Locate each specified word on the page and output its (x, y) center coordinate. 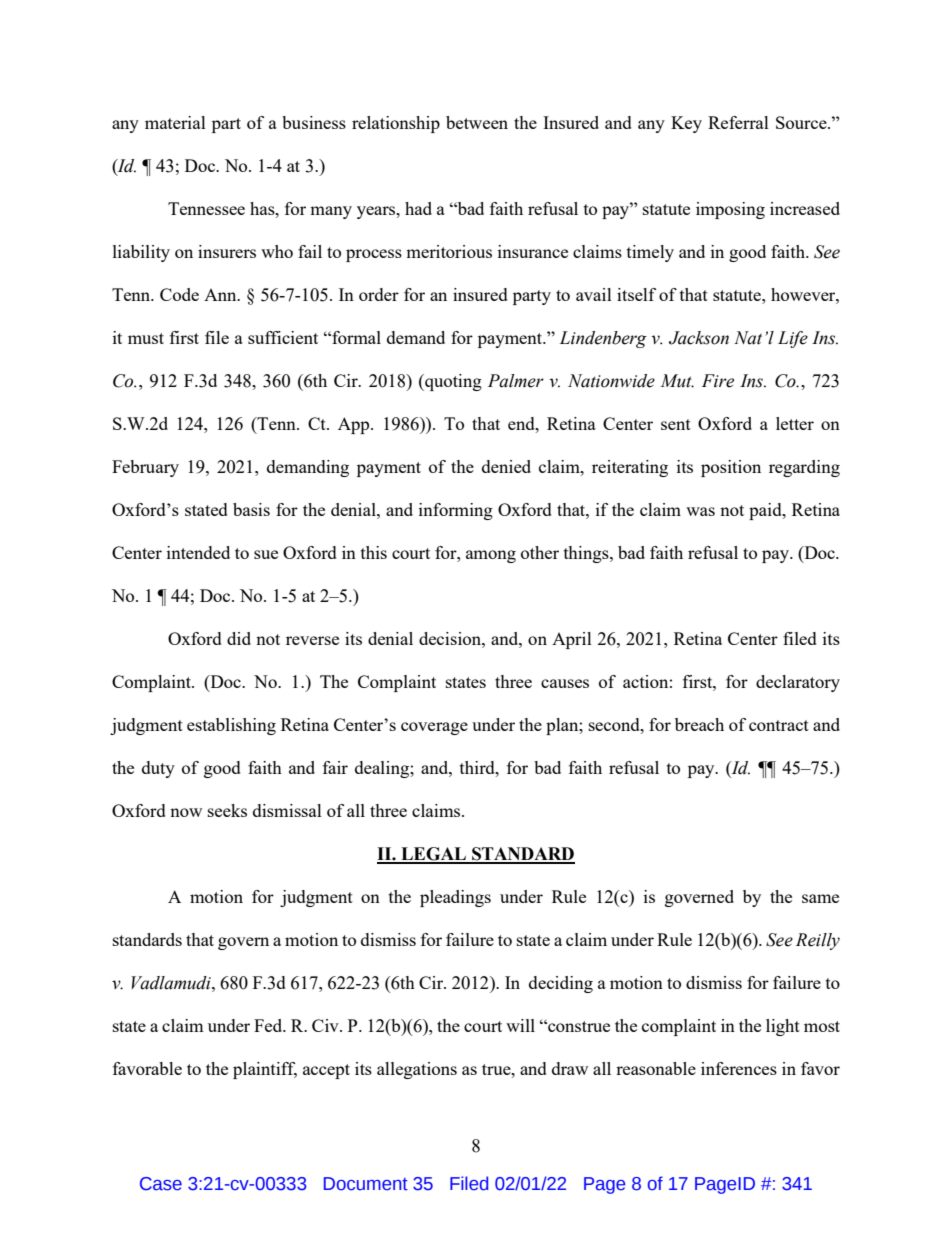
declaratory (798, 683)
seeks (227, 810)
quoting (452, 382)
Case (161, 1184)
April (572, 640)
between (477, 122)
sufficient (283, 337)
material (175, 122)
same (820, 898)
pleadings (455, 898)
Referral (738, 122)
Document (366, 1184)
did (239, 638)
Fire (718, 381)
